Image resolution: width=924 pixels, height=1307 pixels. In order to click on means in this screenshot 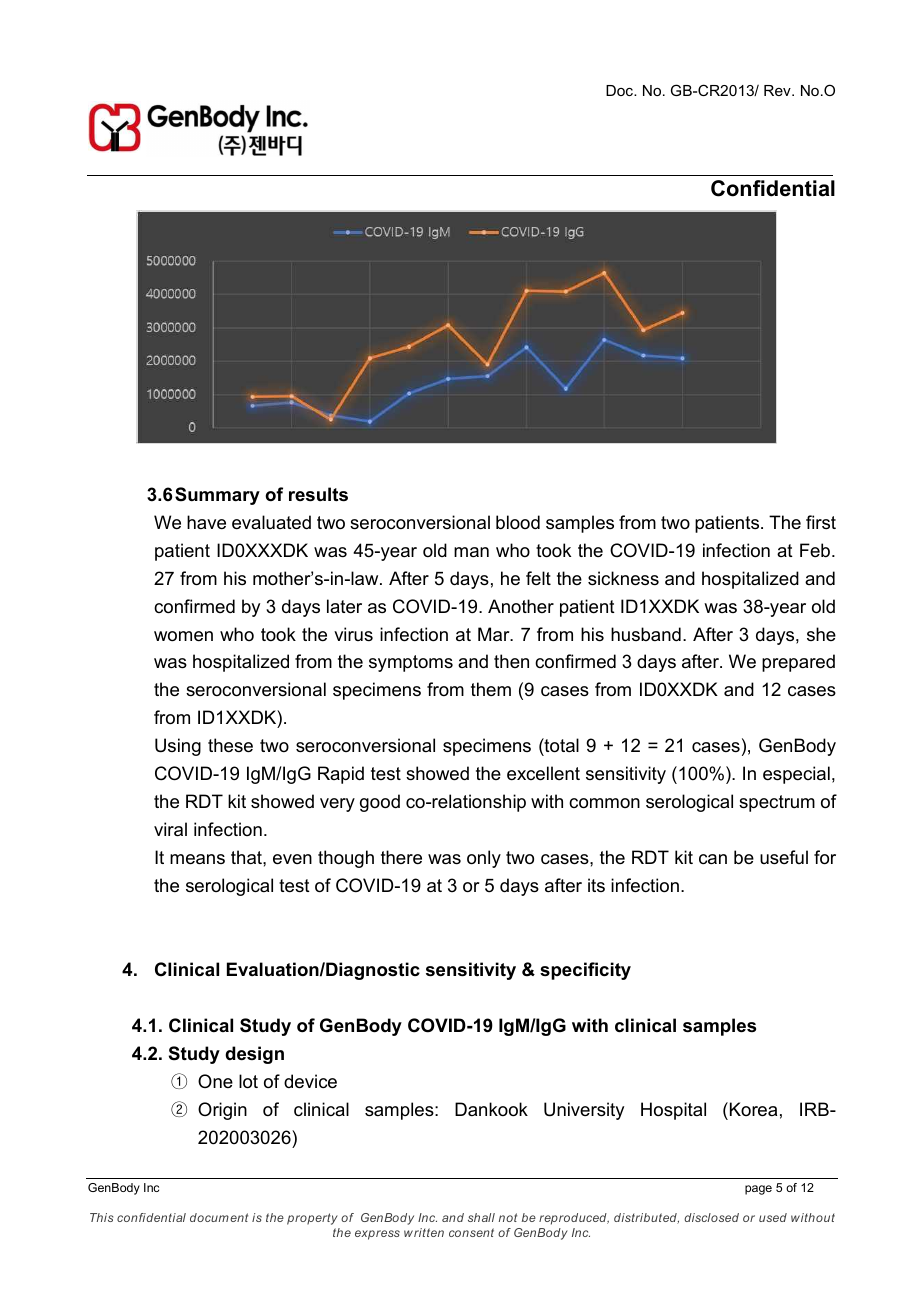, I will do `click(197, 859)`.
